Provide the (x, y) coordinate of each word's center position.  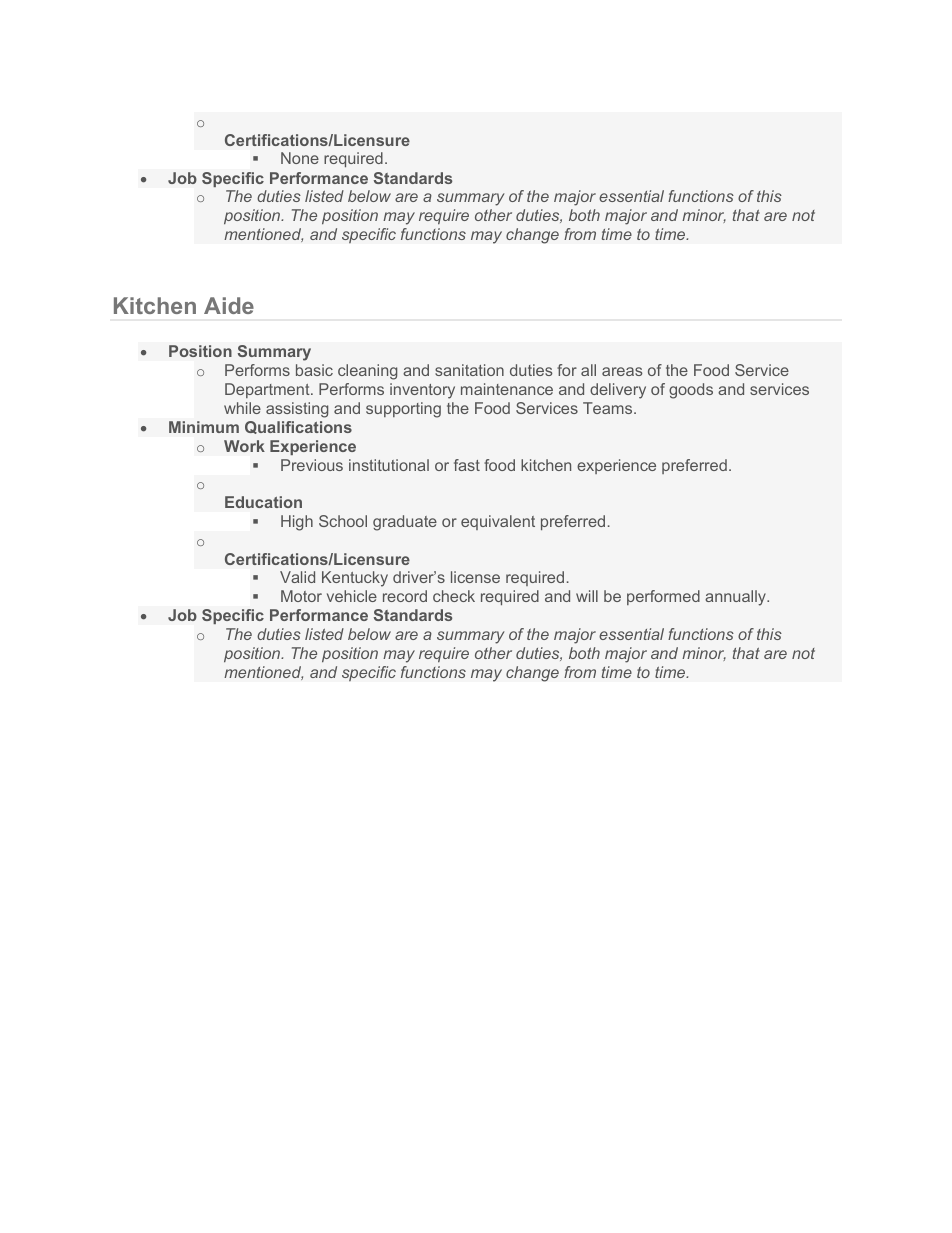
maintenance (507, 389)
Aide (229, 305)
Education (263, 502)
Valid (297, 577)
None (300, 158)
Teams (609, 408)
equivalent (498, 522)
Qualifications (298, 427)
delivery (618, 391)
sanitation (469, 370)
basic (314, 370)
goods (691, 391)
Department (268, 390)
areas (622, 371)
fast (467, 465)
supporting (403, 410)
